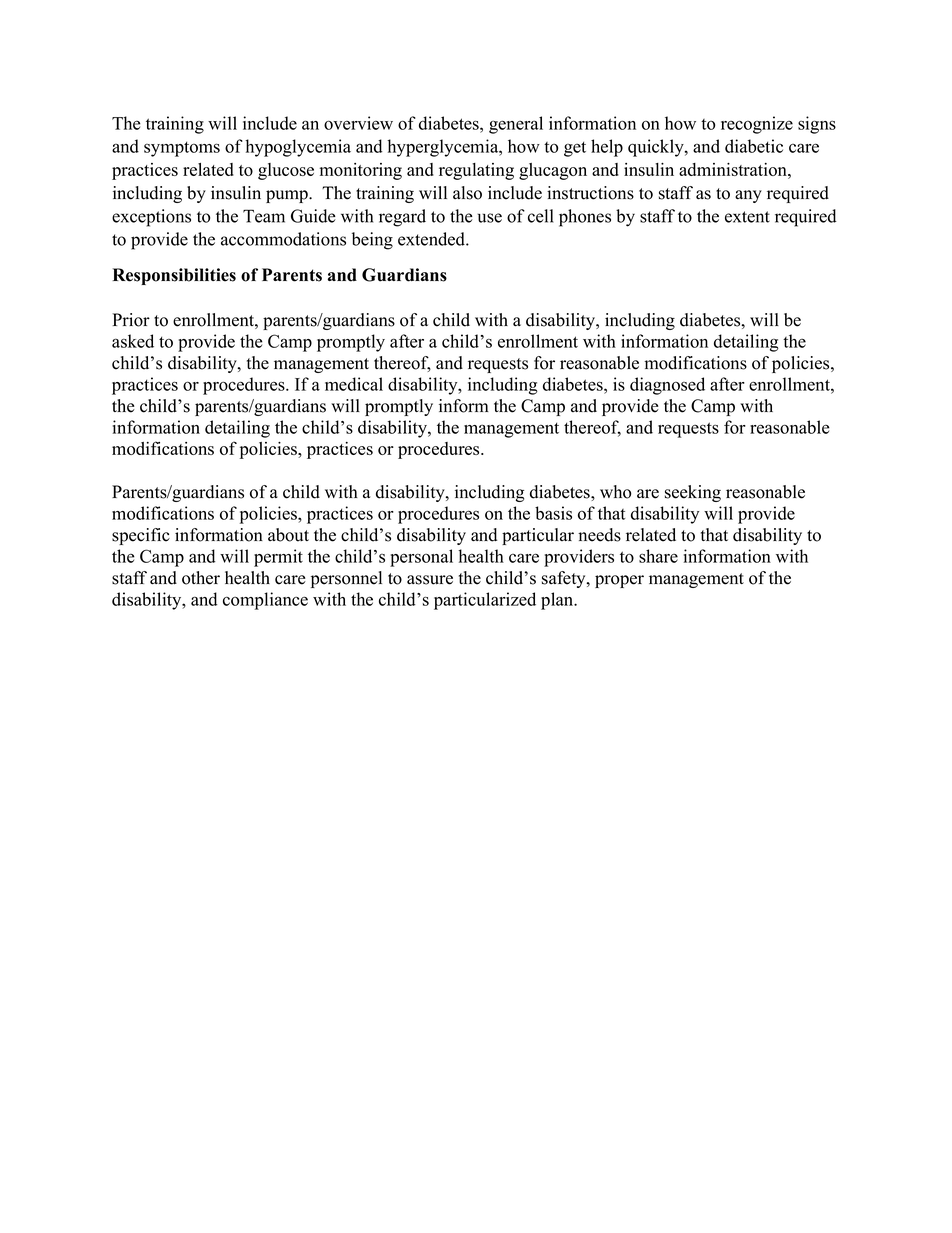 The image size is (952, 1233). Describe the element at coordinates (619, 581) in the document. I see `proper` at that location.
